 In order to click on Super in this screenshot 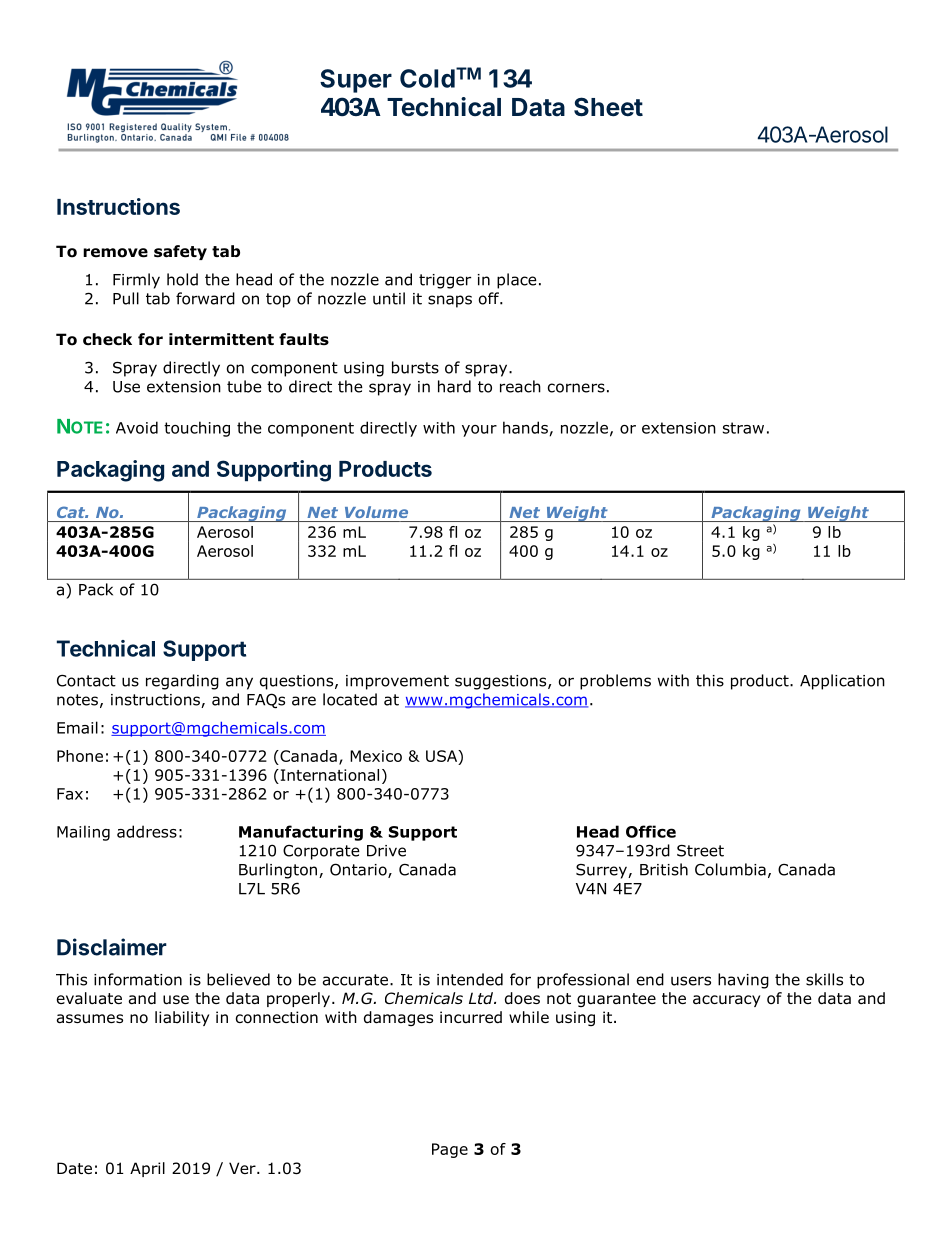, I will do `click(356, 81)`.
